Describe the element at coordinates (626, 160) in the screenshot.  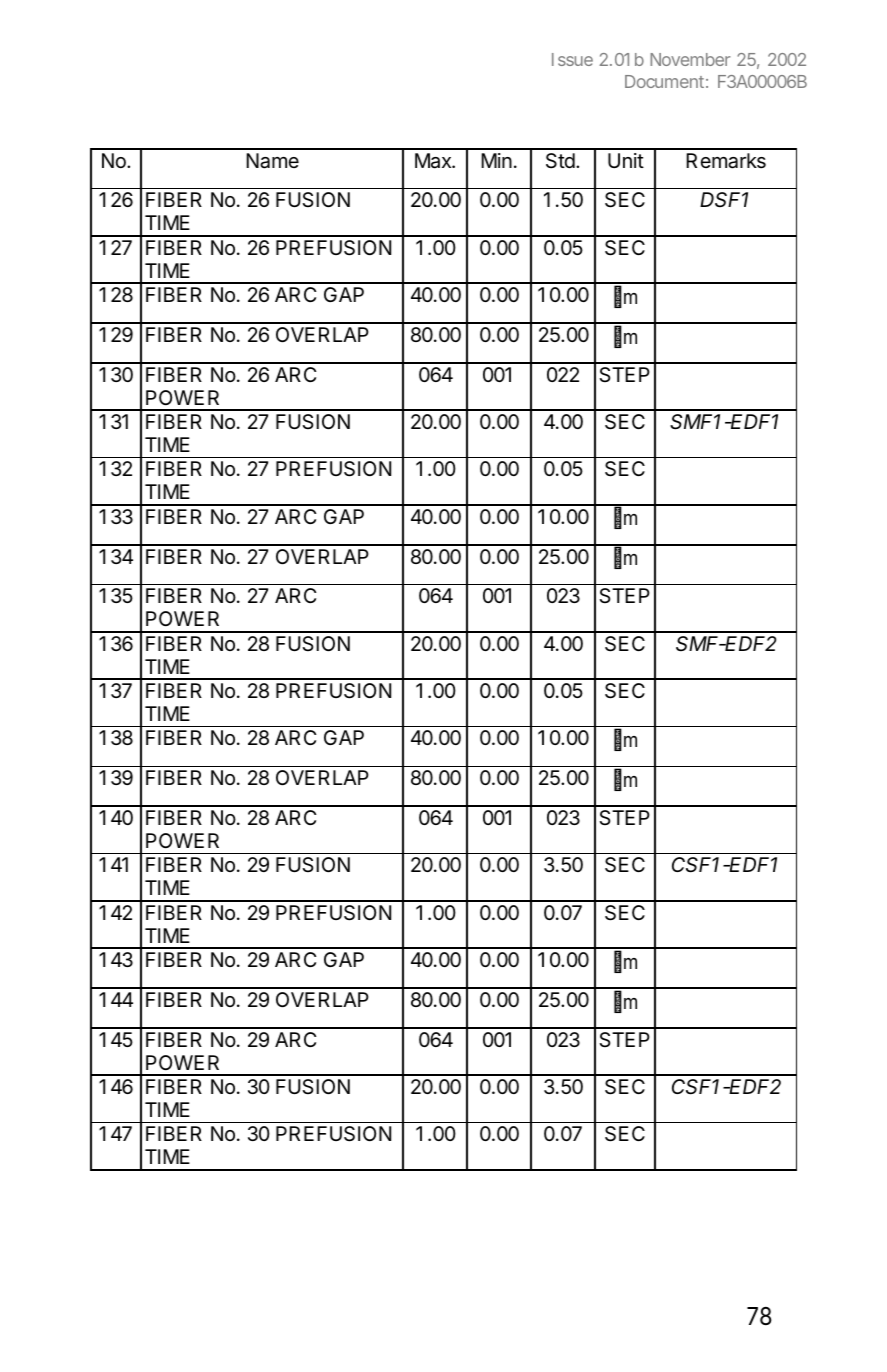
I see `Unit` at that location.
